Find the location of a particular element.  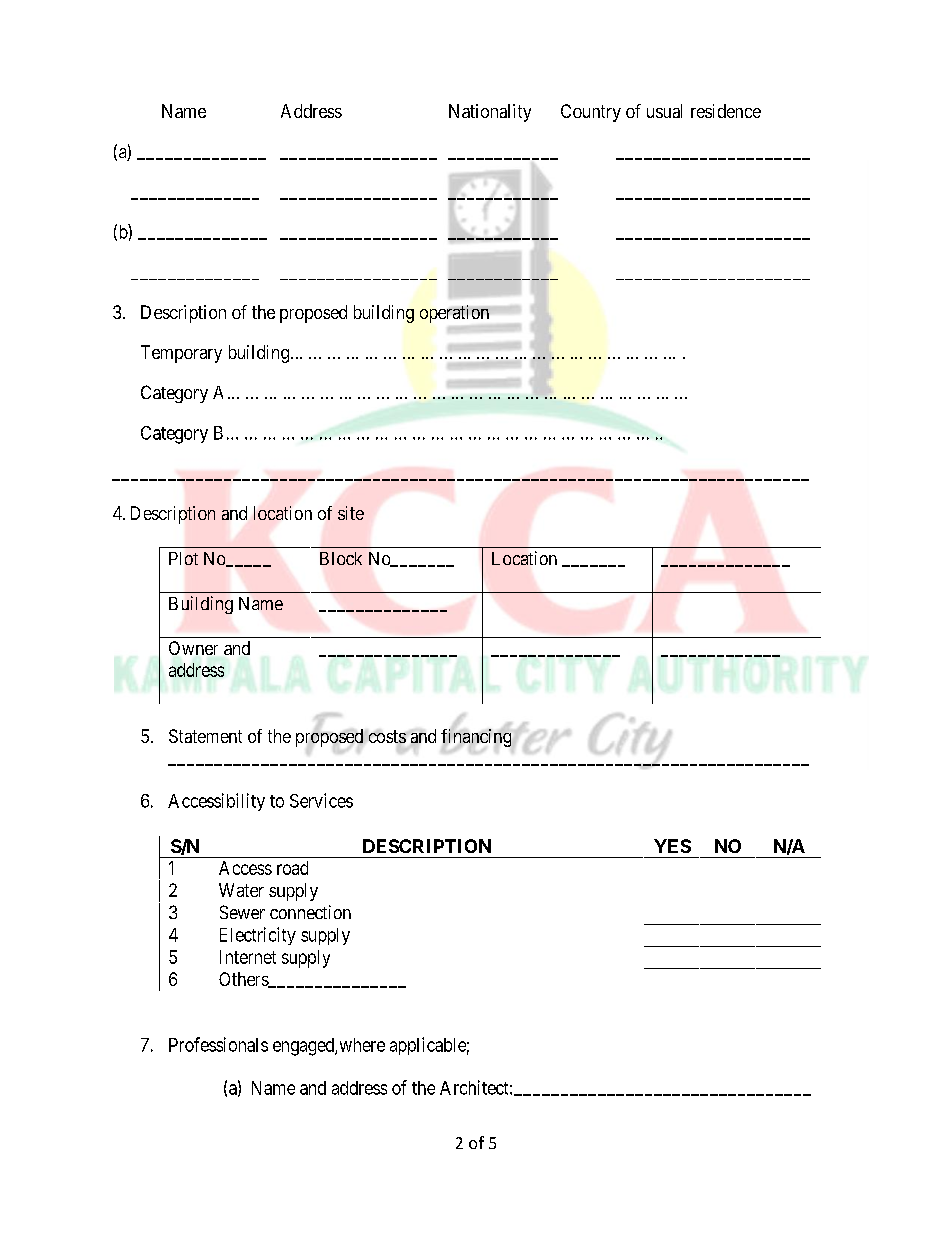

Nationality is located at coordinates (490, 113).
